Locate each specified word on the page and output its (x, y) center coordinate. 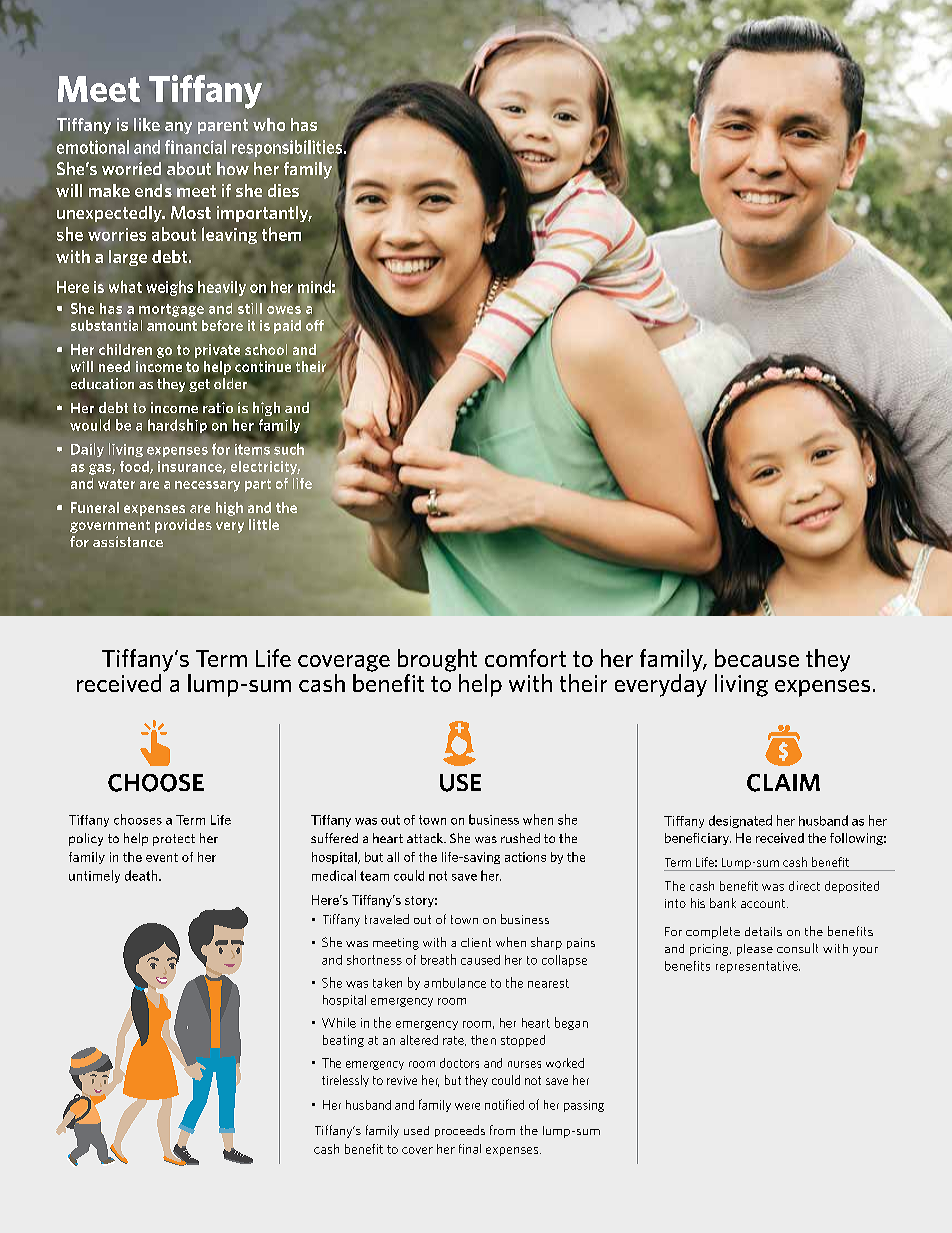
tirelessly (345, 1081)
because (757, 658)
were (467, 1106)
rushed (520, 838)
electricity (265, 468)
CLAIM (783, 783)
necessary (207, 486)
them (281, 234)
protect (174, 840)
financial (195, 147)
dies (283, 190)
